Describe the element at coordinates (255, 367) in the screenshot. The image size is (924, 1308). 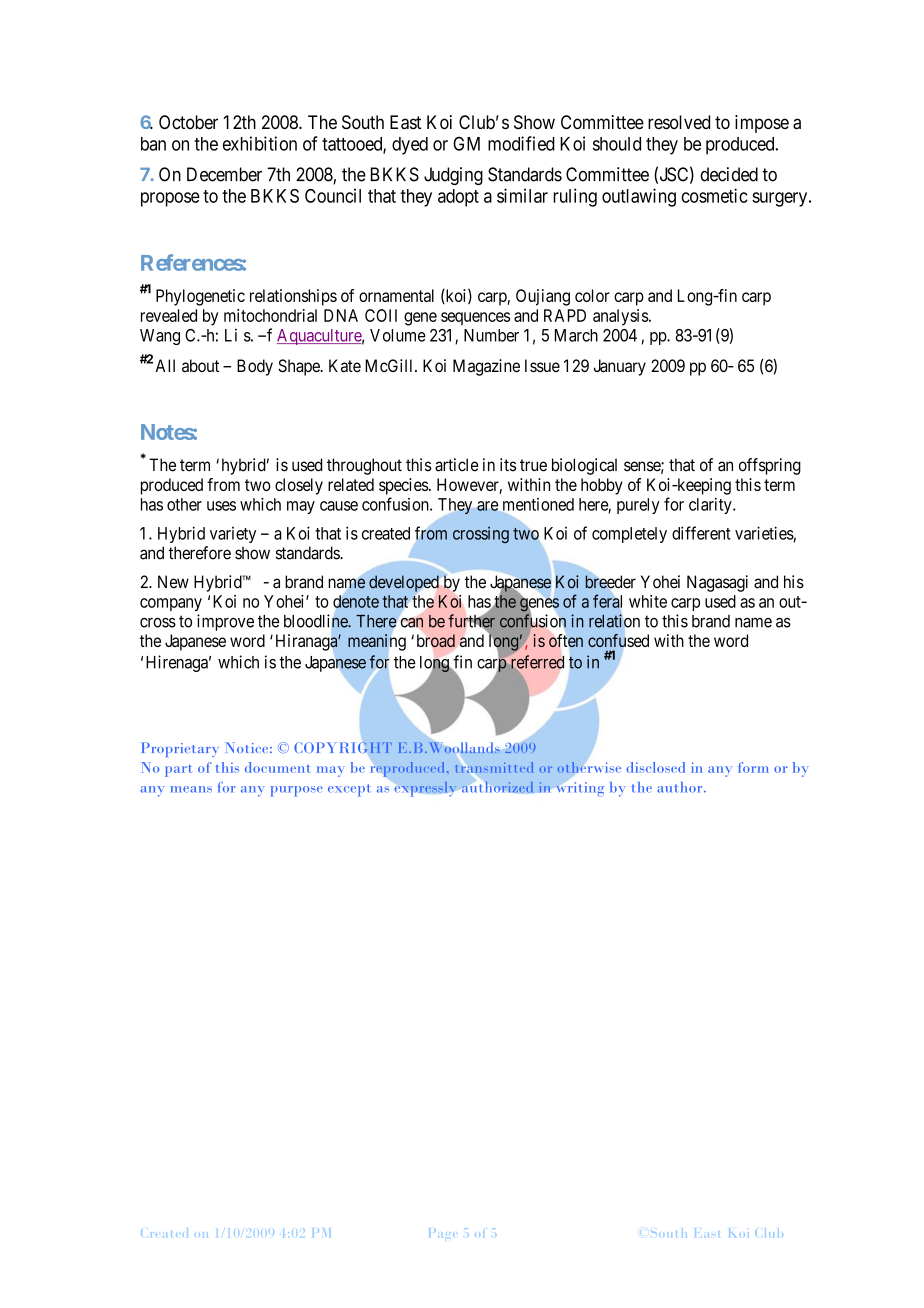
I see `Body` at that location.
